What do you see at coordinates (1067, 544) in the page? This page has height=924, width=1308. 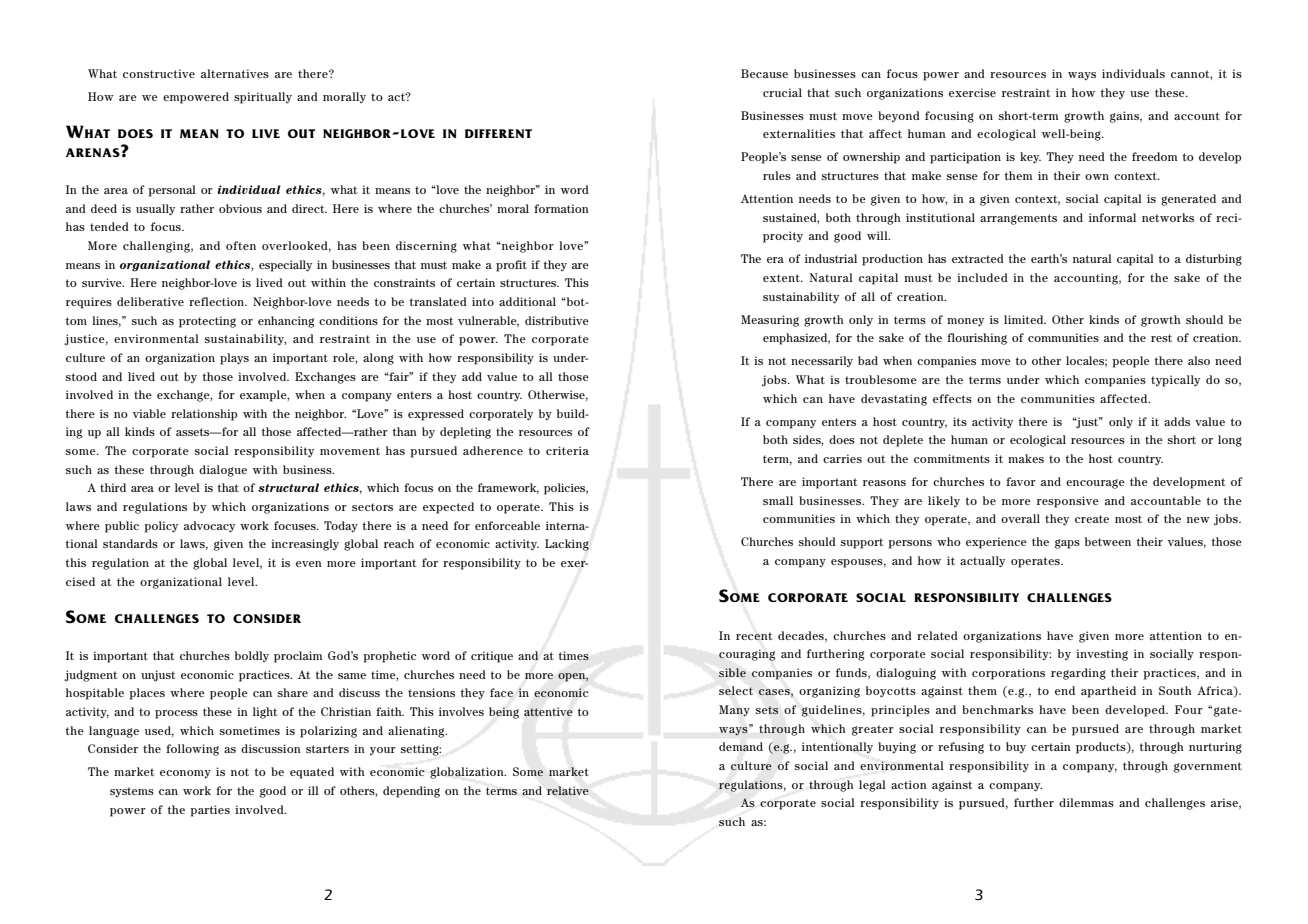 I see `gaps` at bounding box center [1067, 544].
